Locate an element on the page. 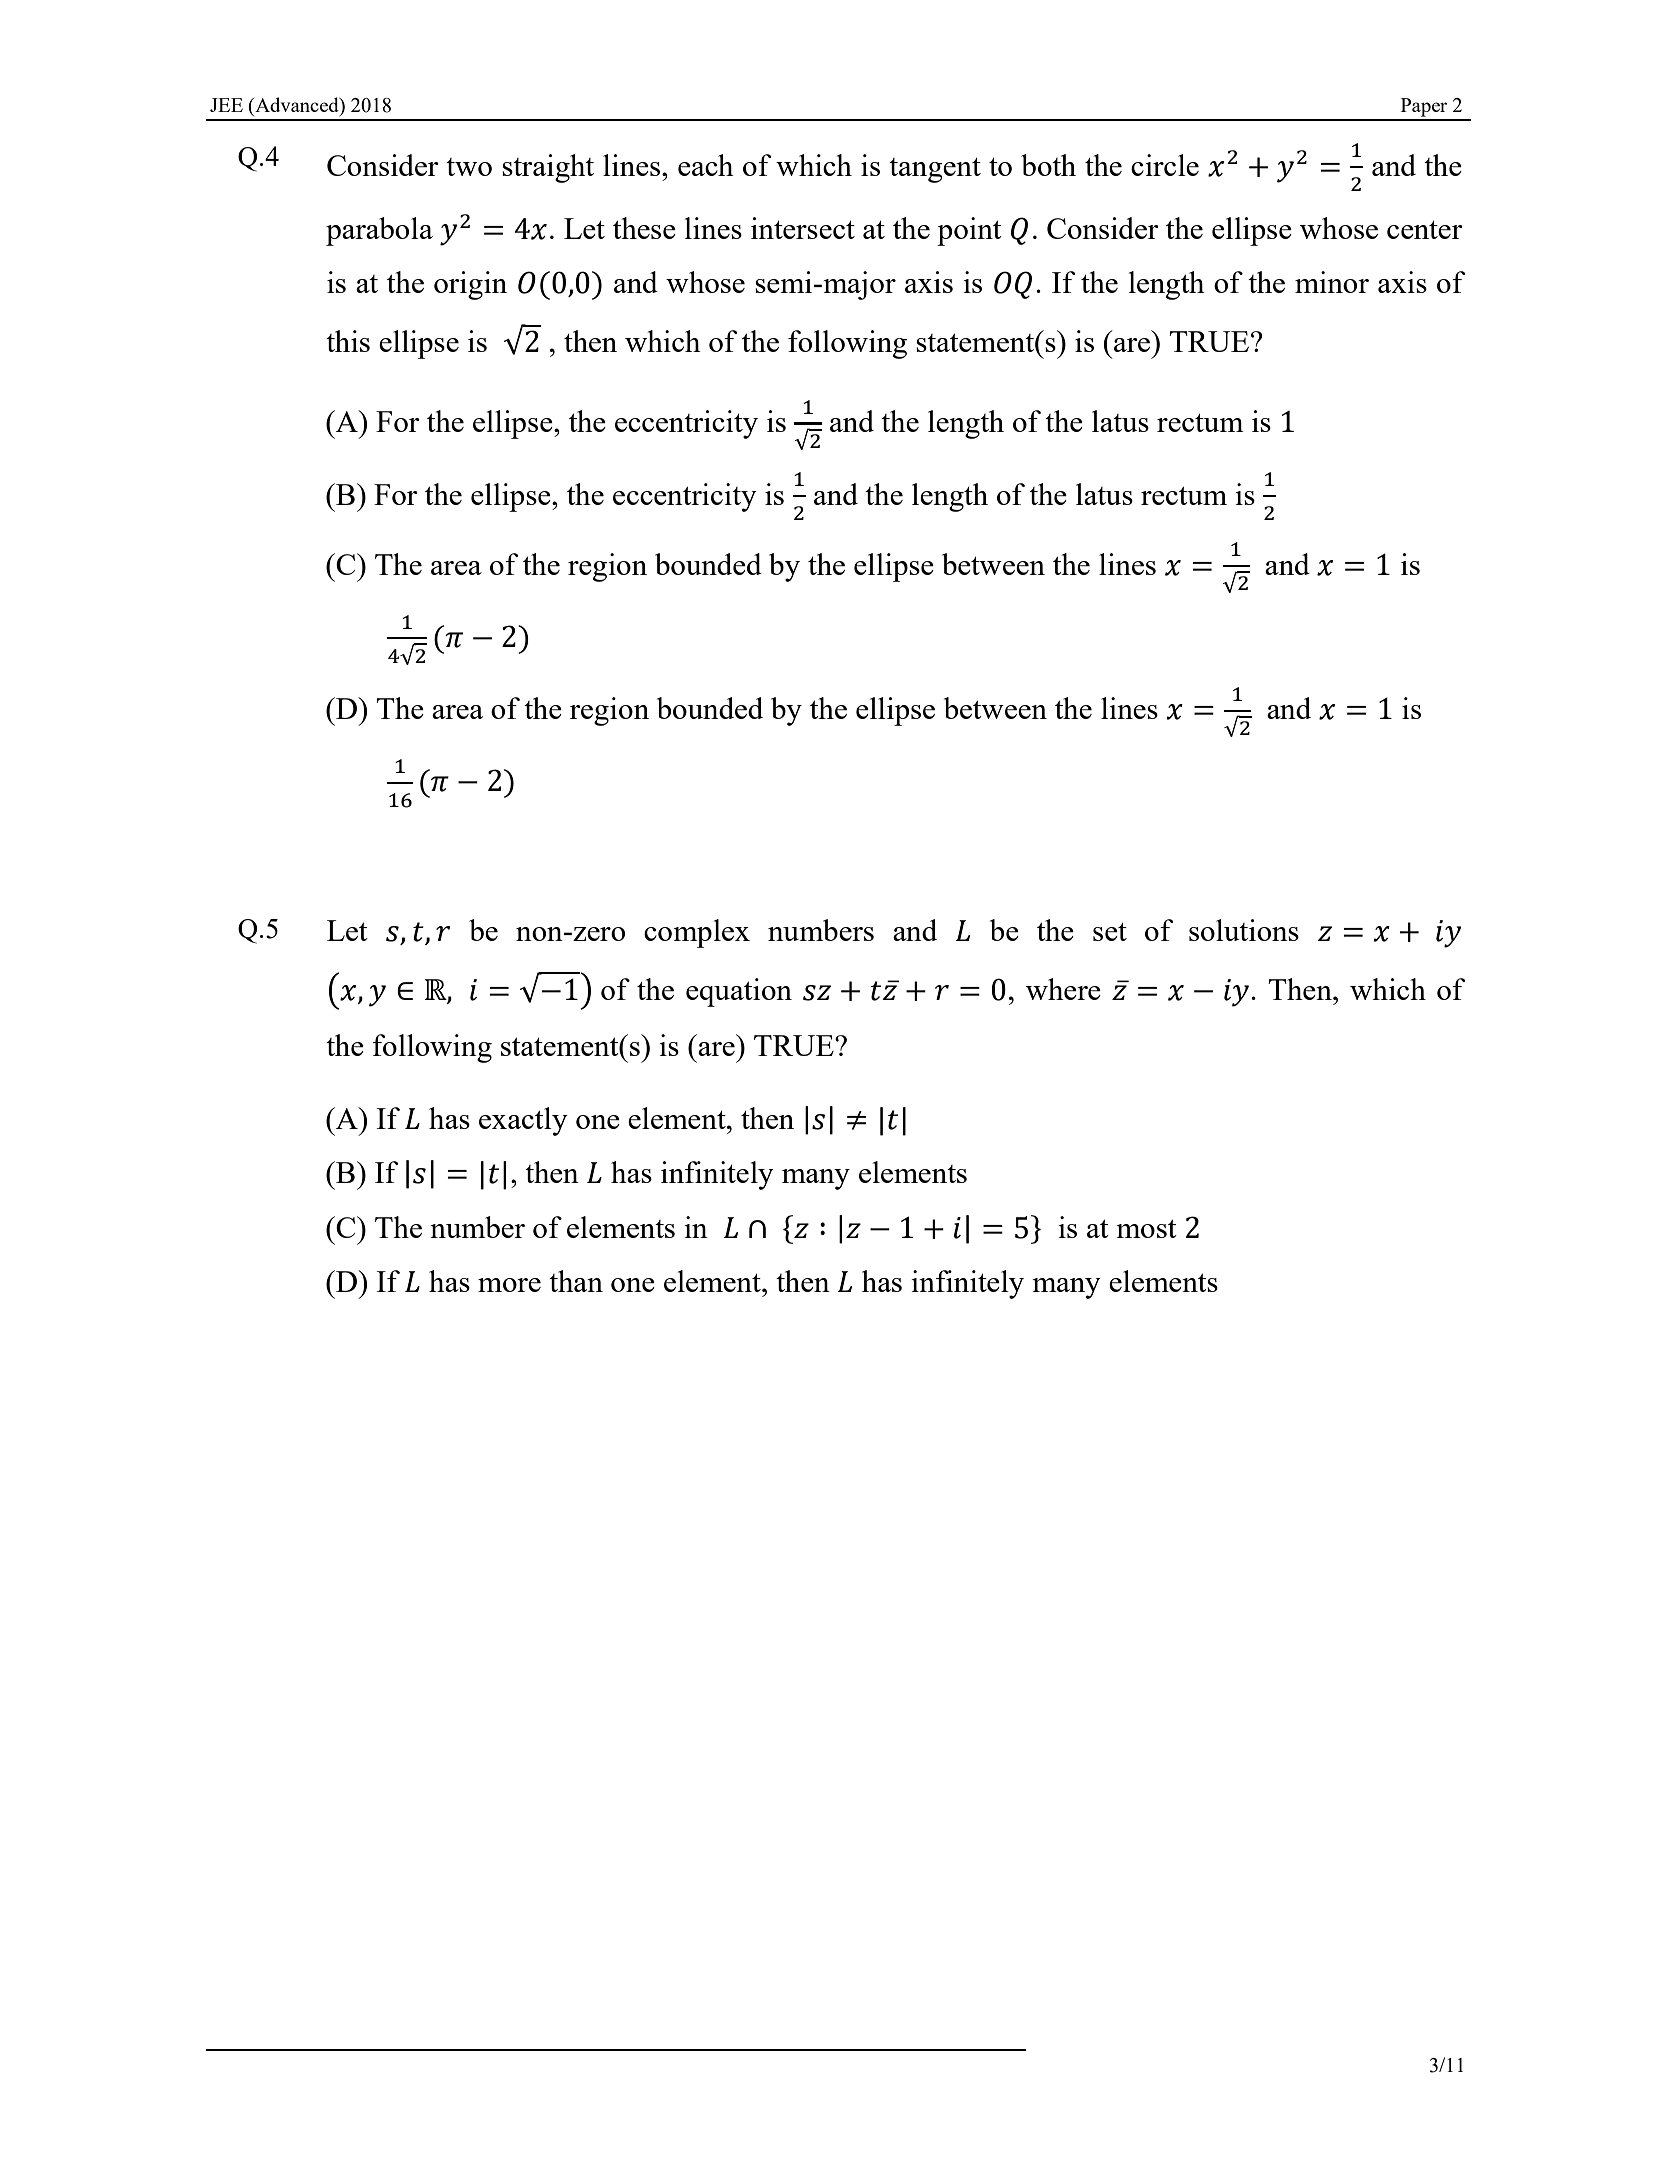  Advanced is located at coordinates (297, 104).
